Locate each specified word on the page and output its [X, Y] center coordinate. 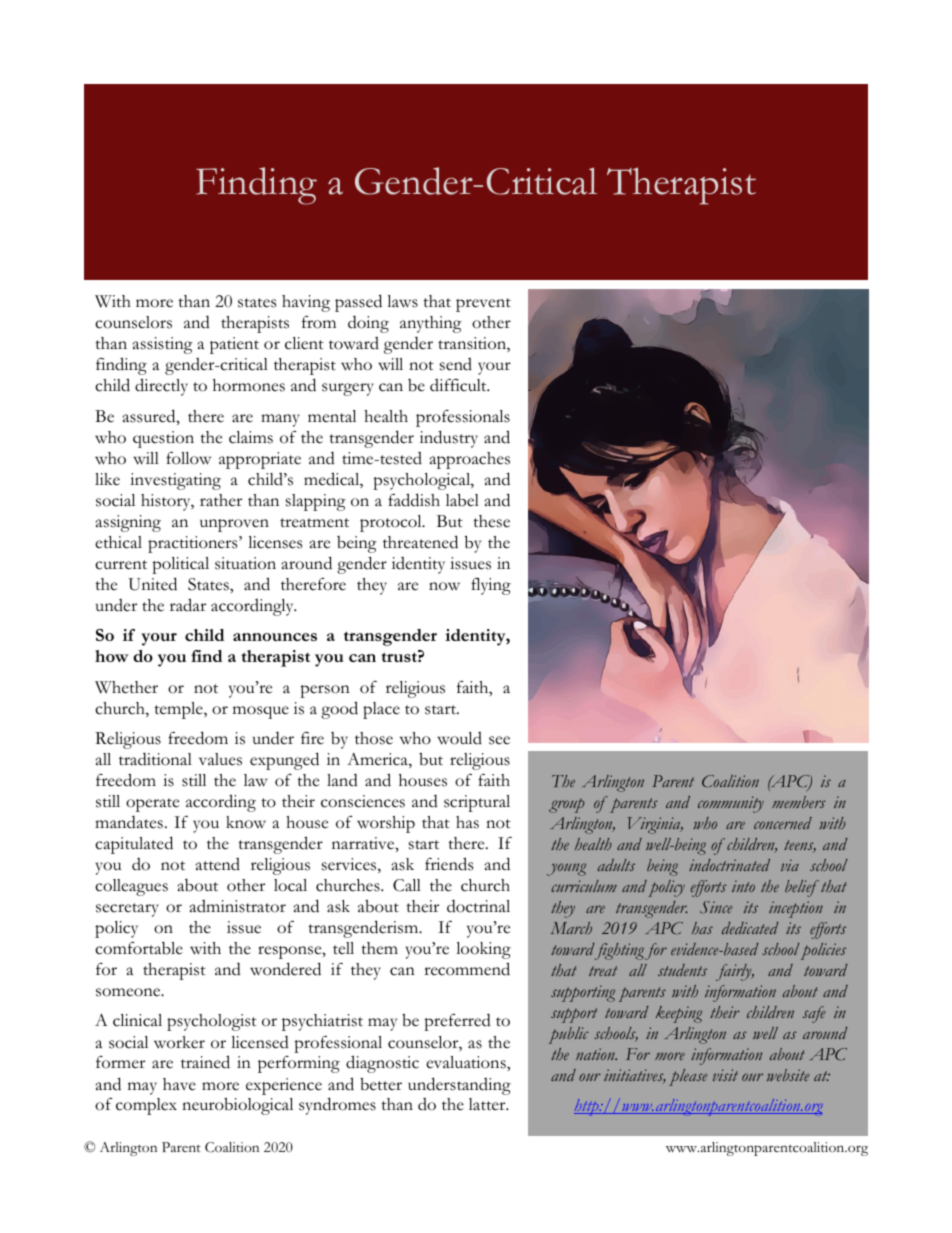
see [499, 740]
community [731, 804]
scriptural [477, 803]
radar [188, 605]
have [179, 1084]
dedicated [750, 928]
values [220, 759]
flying [491, 586]
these [491, 521]
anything [431, 324]
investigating [175, 481]
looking [483, 950]
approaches [470, 460]
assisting [163, 345]
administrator [238, 906]
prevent [483, 305]
